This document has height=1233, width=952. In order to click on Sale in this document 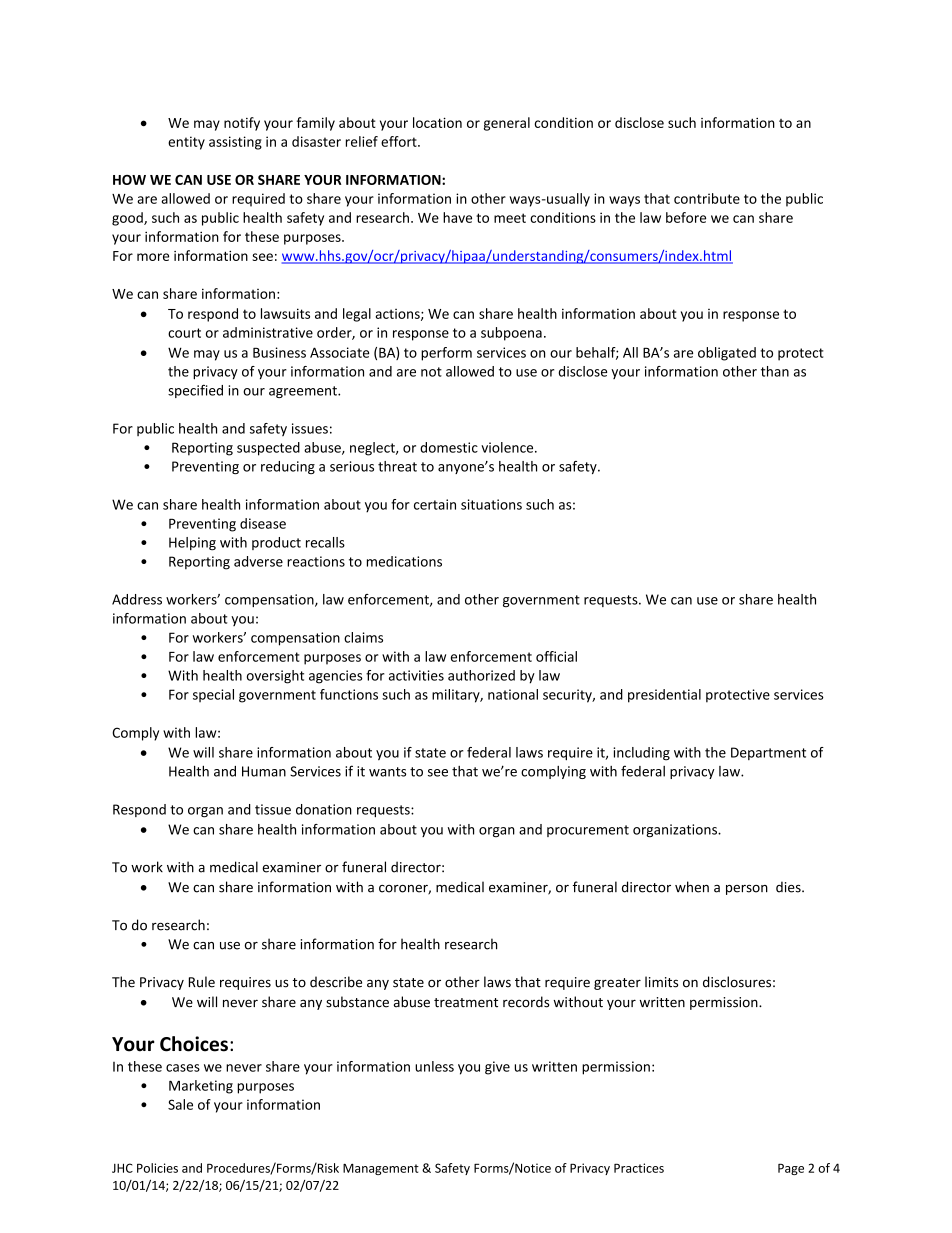, I will do `click(180, 1104)`.
